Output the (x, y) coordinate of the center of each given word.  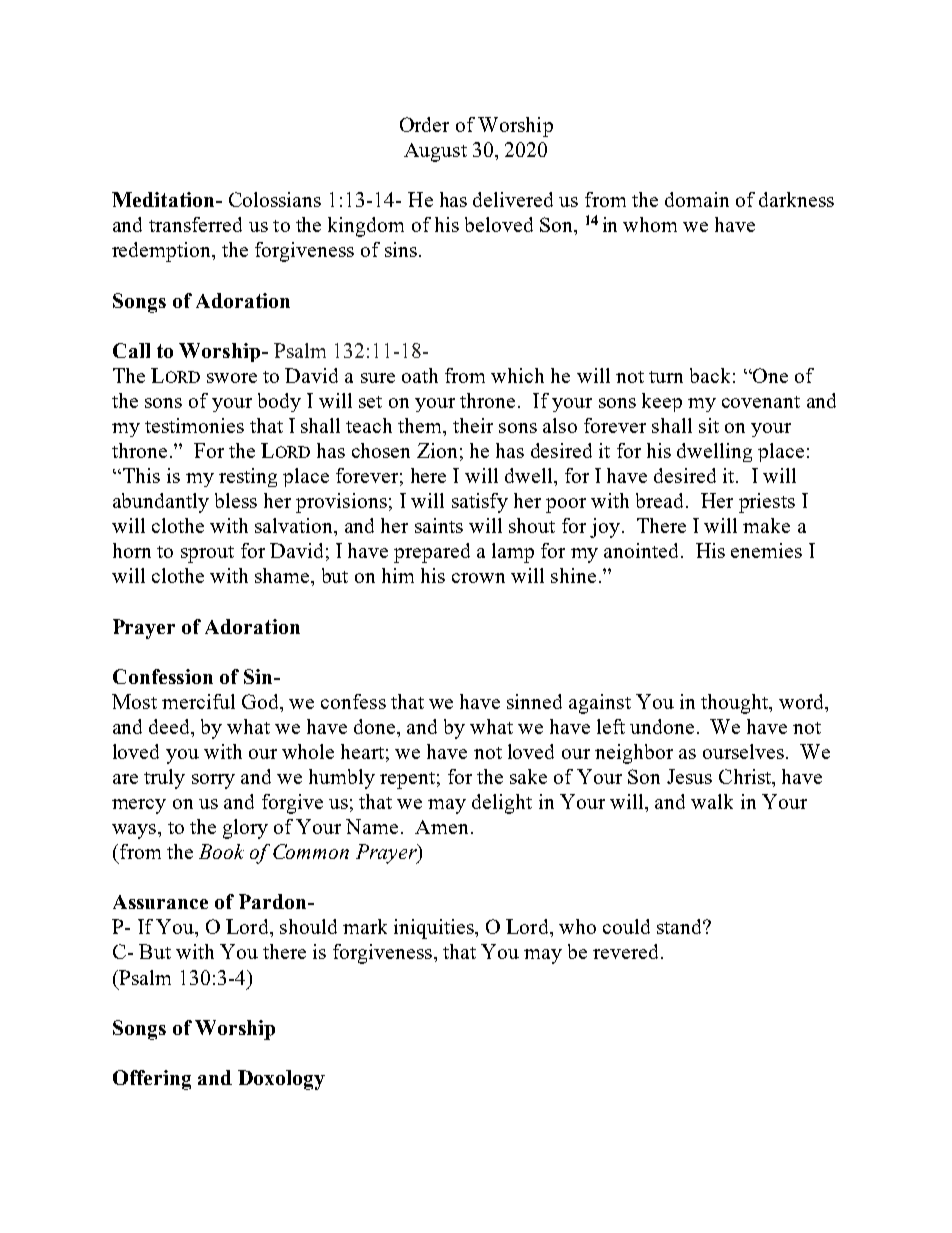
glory (245, 829)
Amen (441, 827)
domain (697, 199)
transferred (195, 224)
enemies (766, 550)
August (435, 152)
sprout (207, 554)
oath (420, 375)
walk (712, 801)
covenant (761, 402)
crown (478, 578)
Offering (152, 1080)
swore (232, 378)
